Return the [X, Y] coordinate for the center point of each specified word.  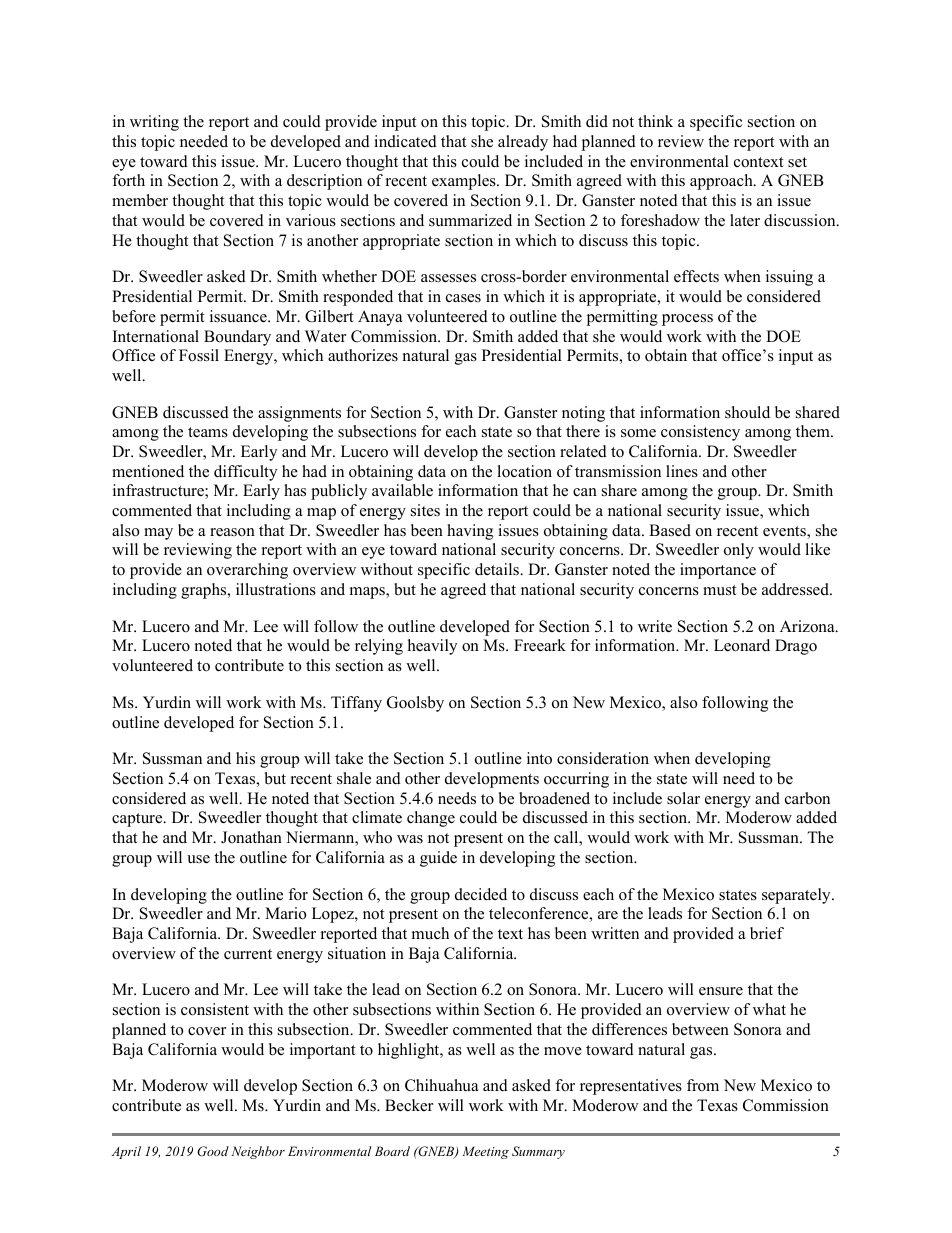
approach [722, 182]
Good [213, 1151]
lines [682, 471]
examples [465, 182]
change [431, 819]
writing [154, 123]
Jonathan [251, 837]
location [524, 471]
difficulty [245, 473]
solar [683, 798]
